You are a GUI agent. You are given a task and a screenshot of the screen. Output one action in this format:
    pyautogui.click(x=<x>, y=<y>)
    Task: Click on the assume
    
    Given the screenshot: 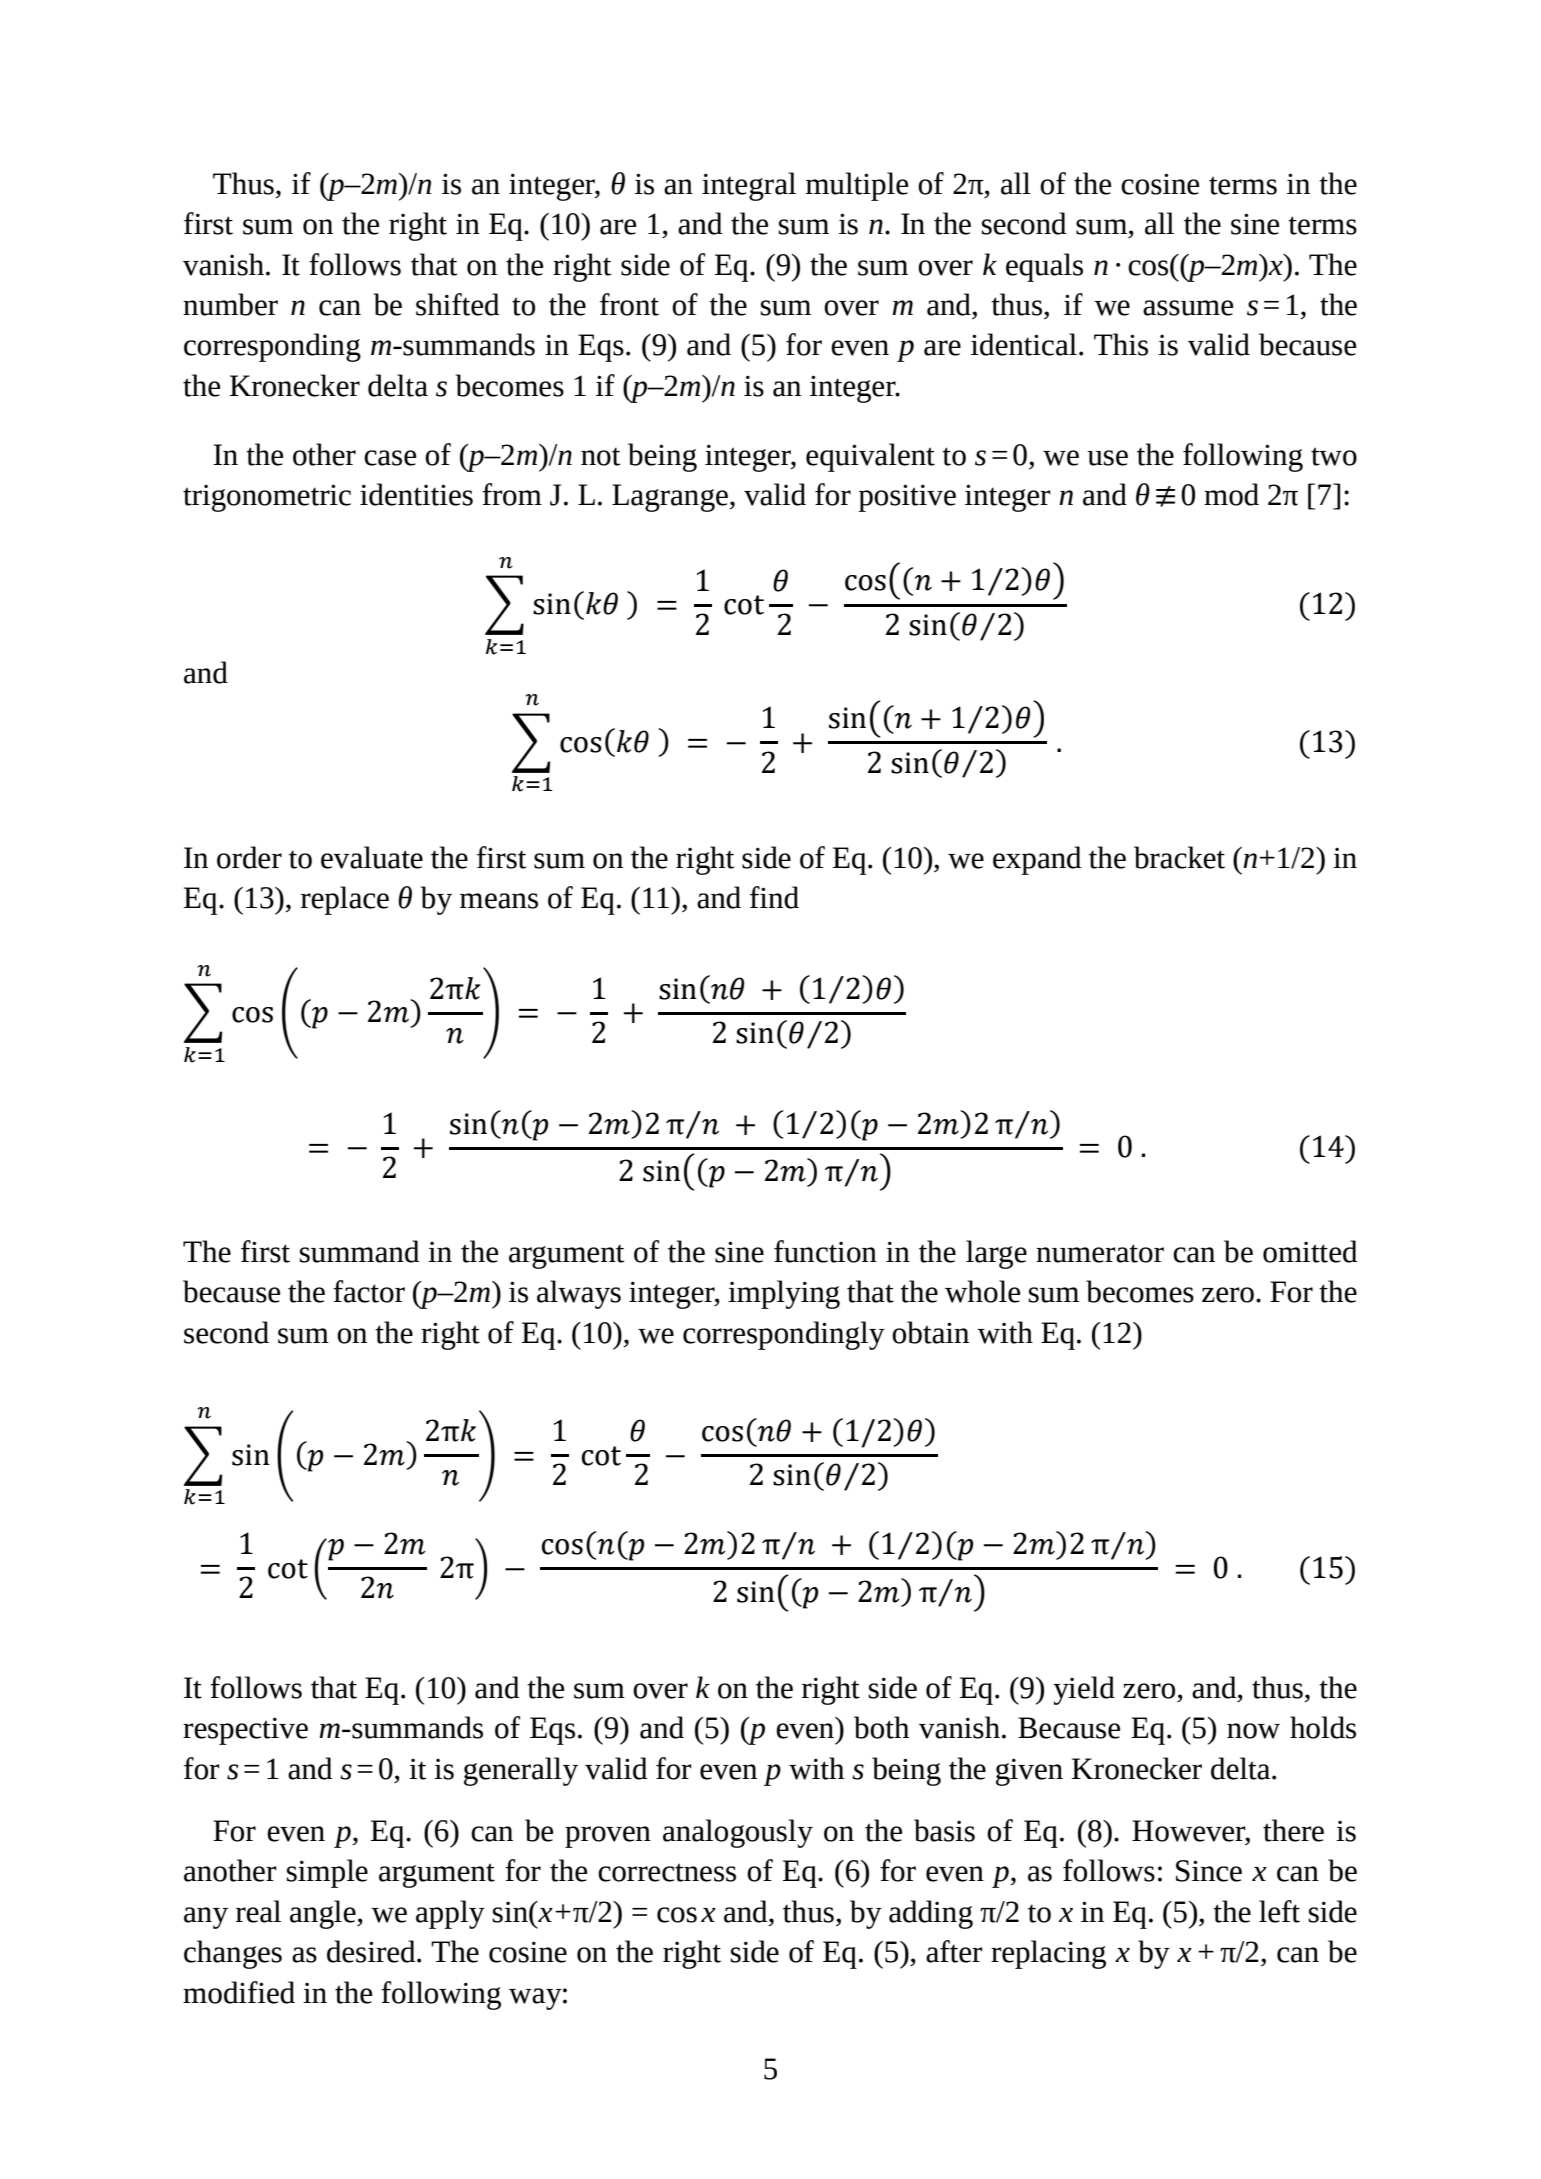 What is the action you would take?
    pyautogui.click(x=1188, y=308)
